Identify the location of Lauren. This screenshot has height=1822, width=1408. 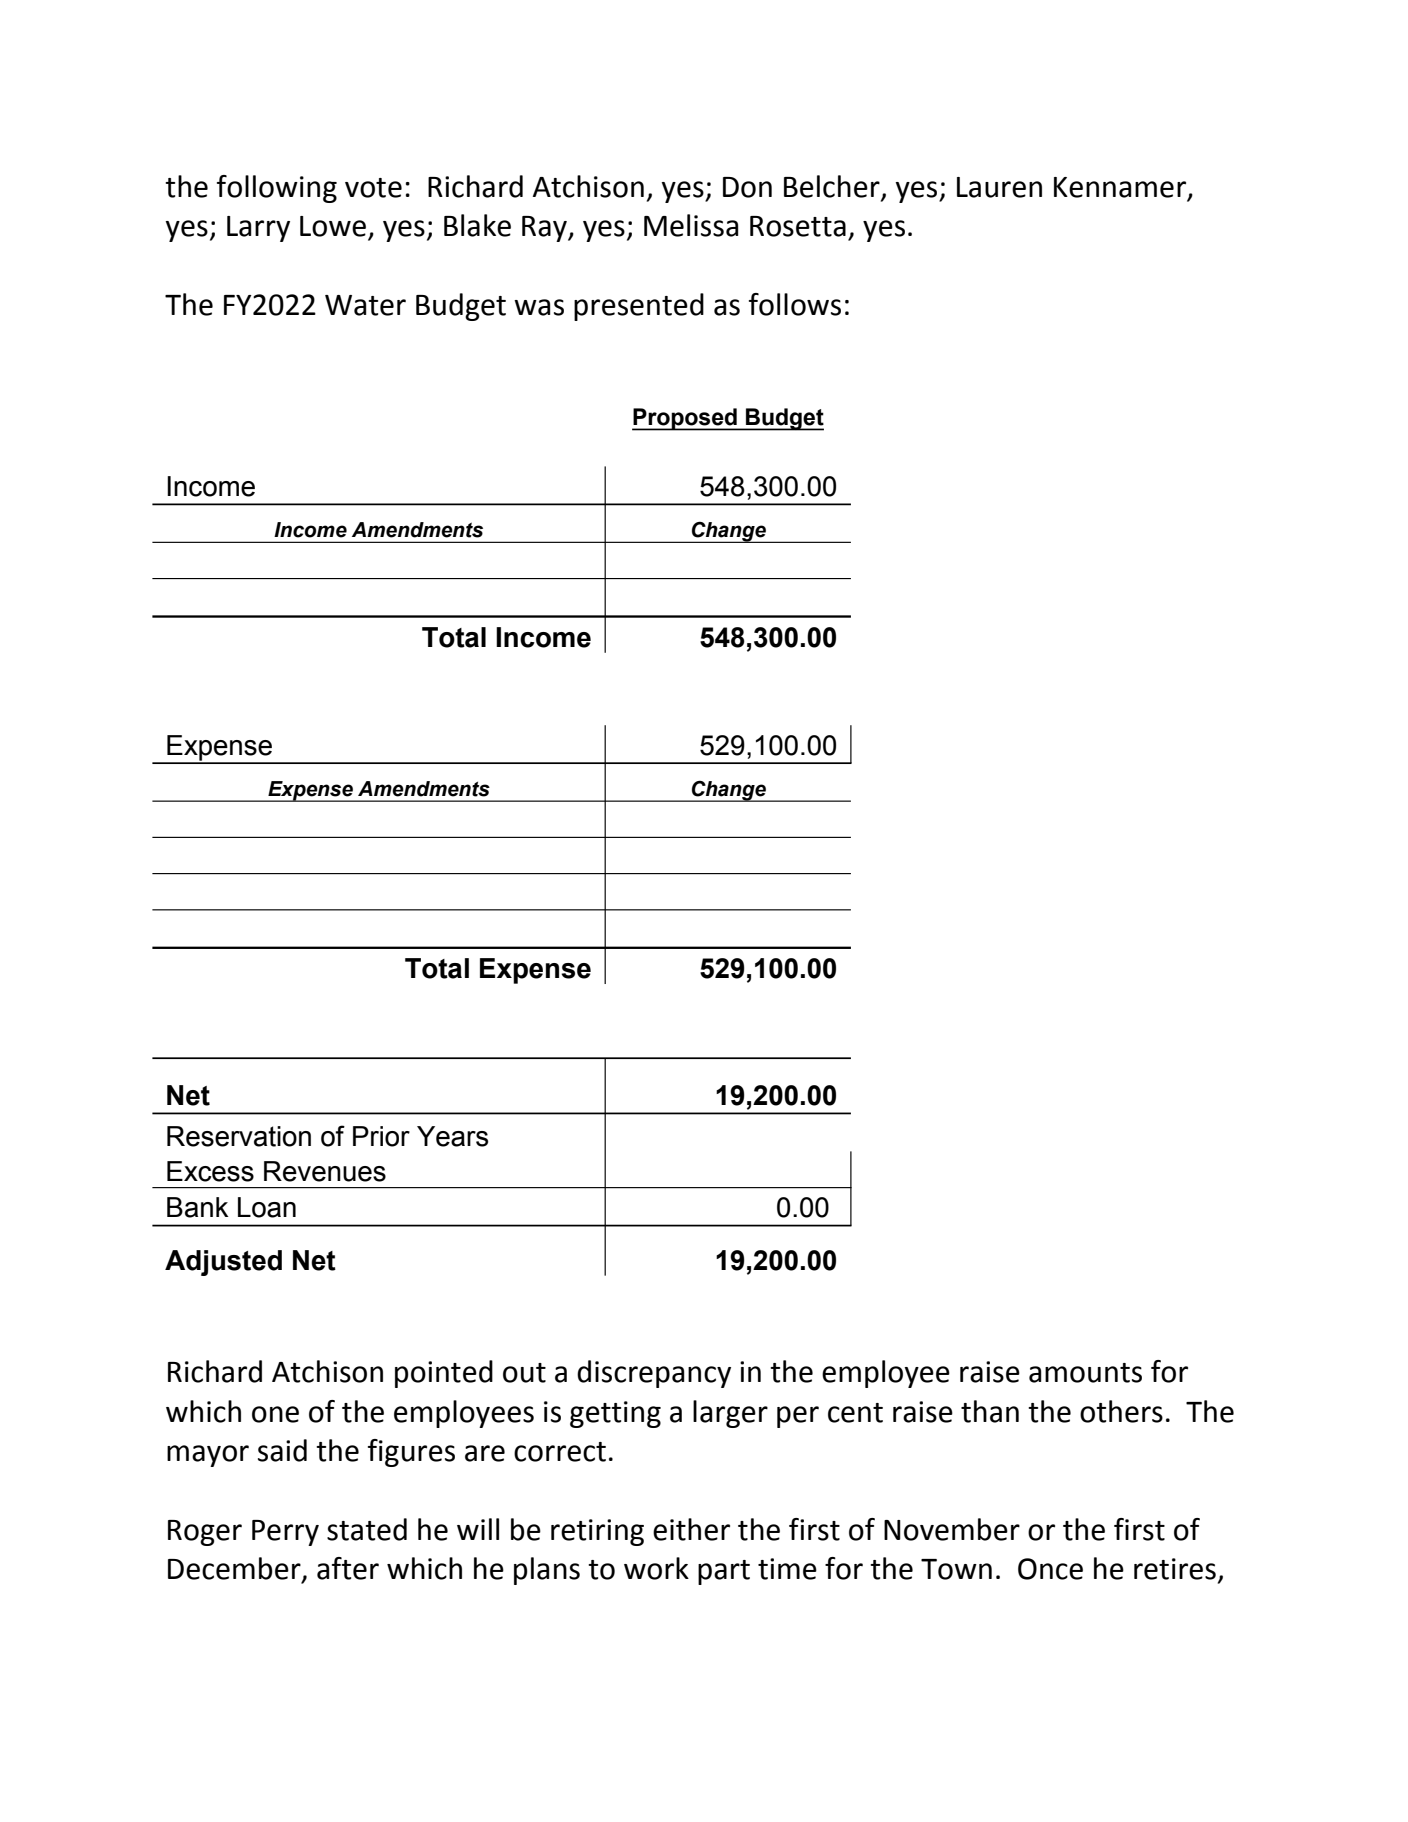
(999, 187).
